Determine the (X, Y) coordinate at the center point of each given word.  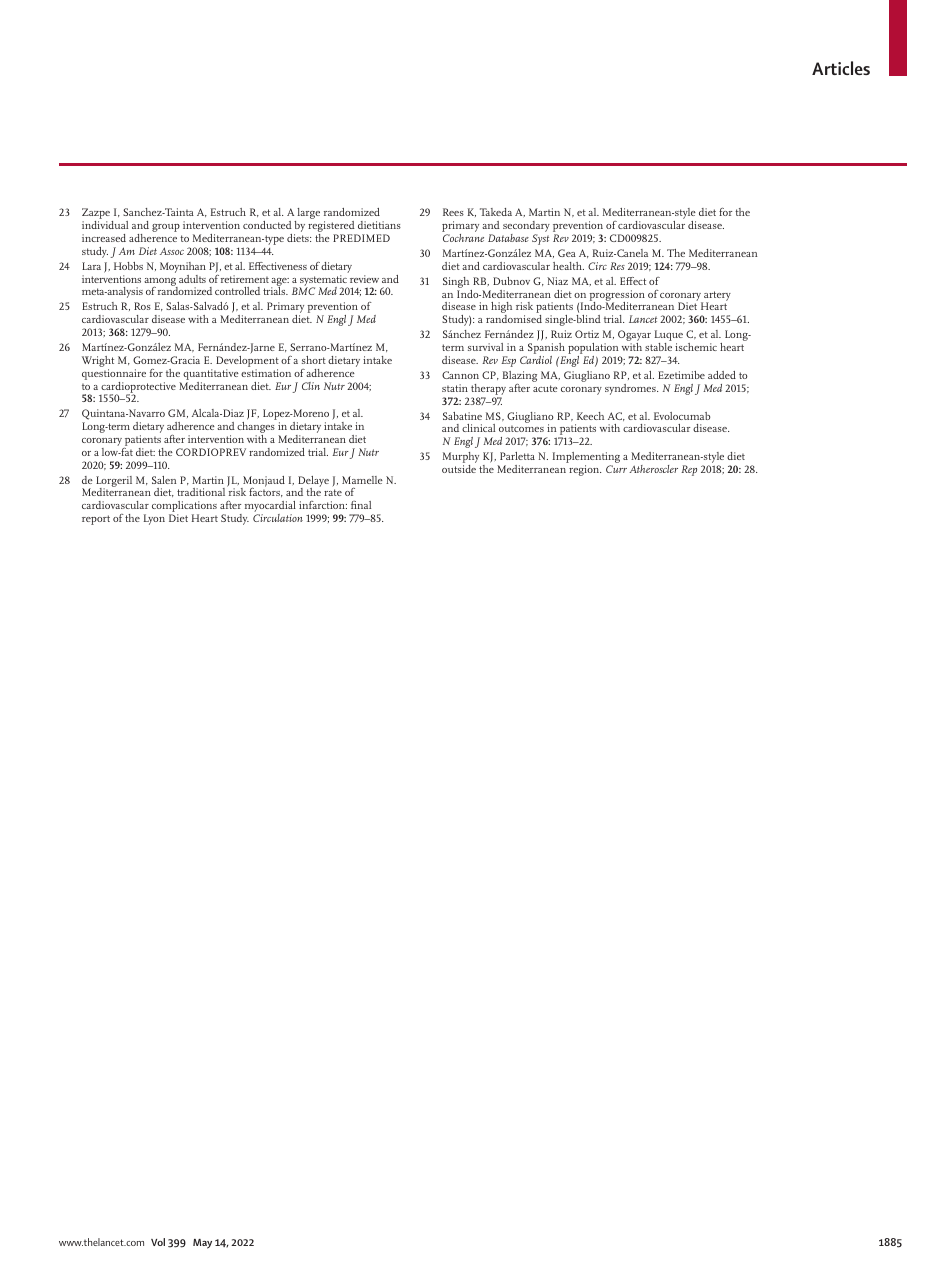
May (202, 1244)
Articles (841, 68)
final (361, 505)
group (166, 228)
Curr (616, 469)
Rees (453, 212)
